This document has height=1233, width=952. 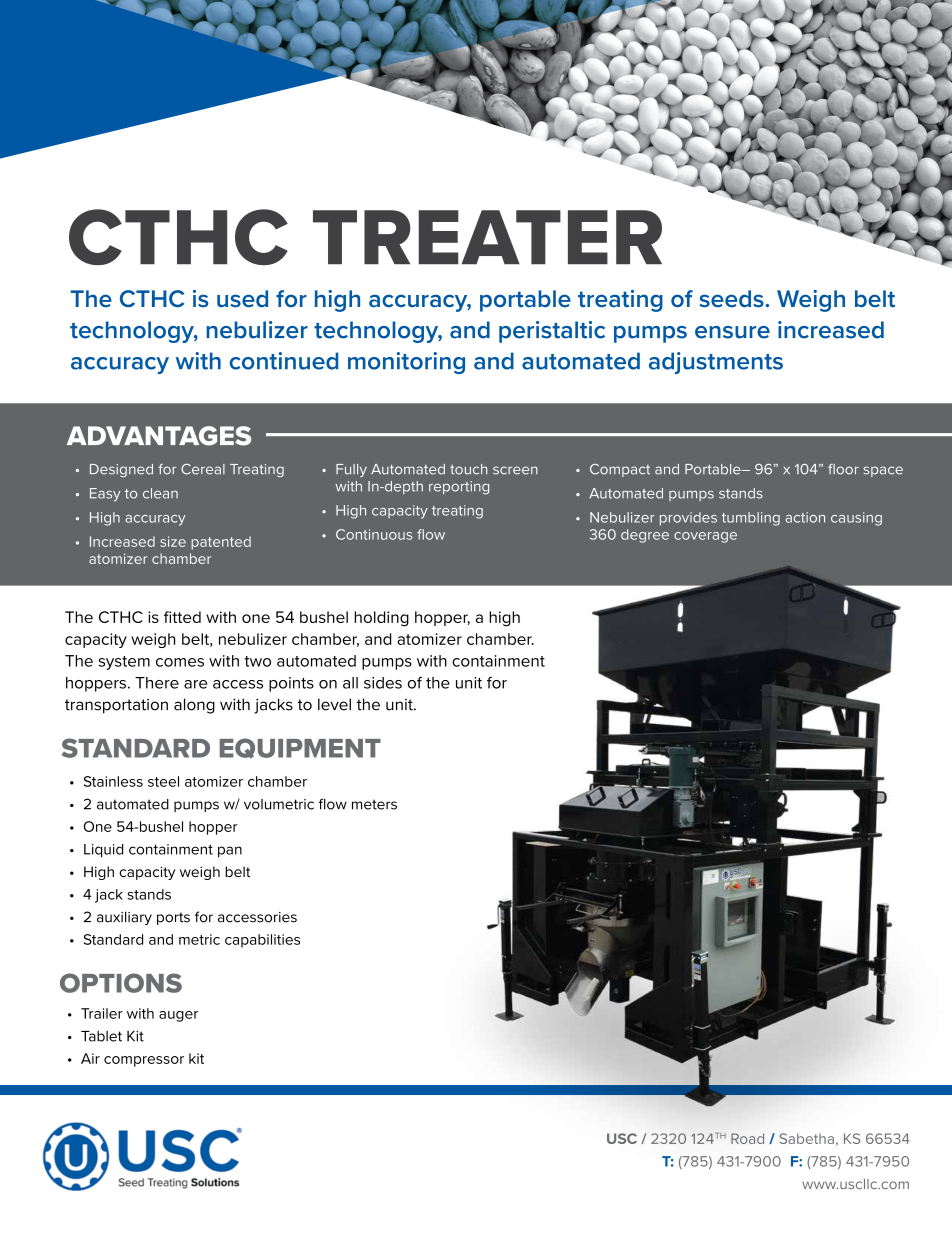 What do you see at coordinates (459, 488) in the document?
I see `reporting` at bounding box center [459, 488].
